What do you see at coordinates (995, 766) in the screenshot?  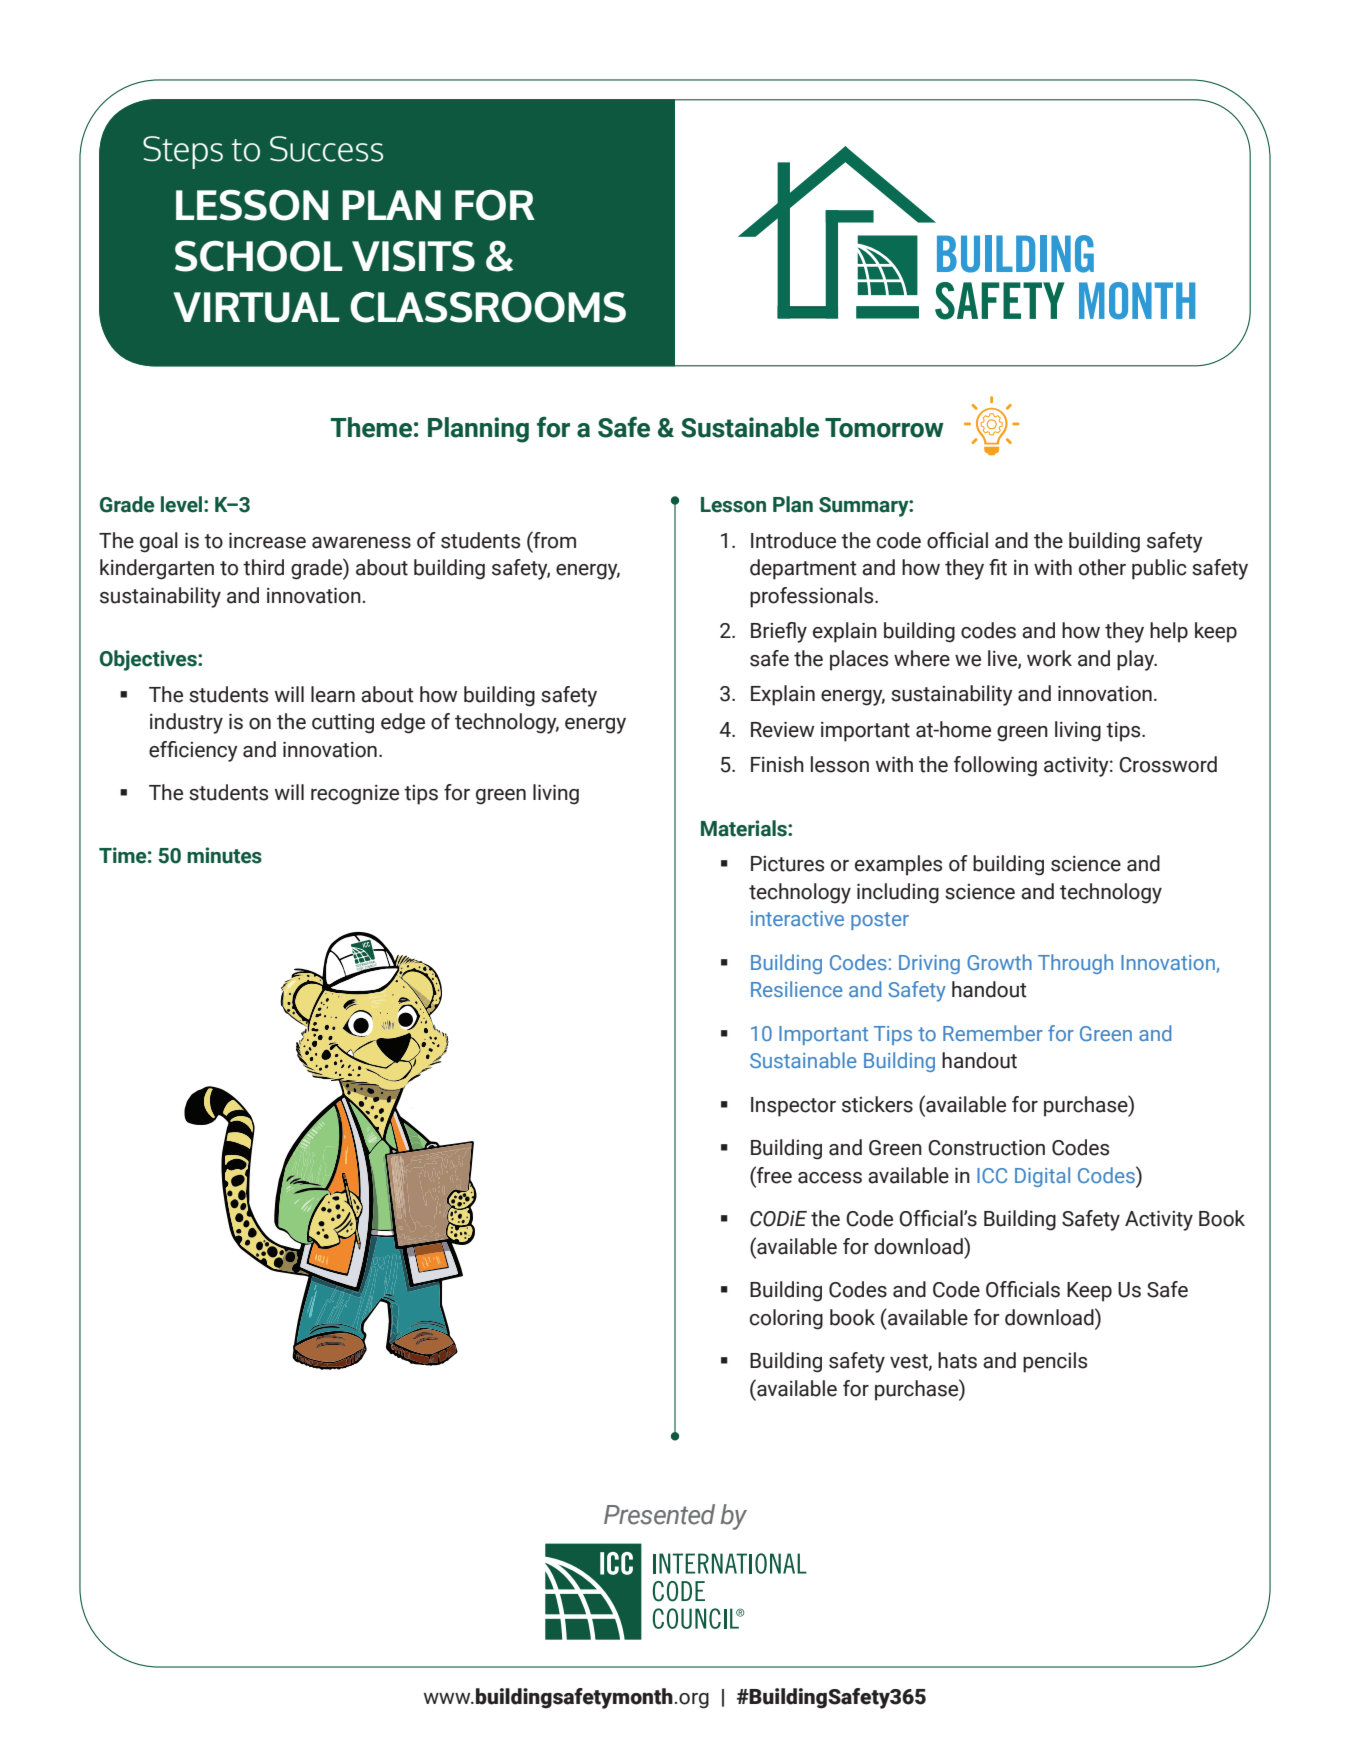 I see `following` at bounding box center [995, 766].
